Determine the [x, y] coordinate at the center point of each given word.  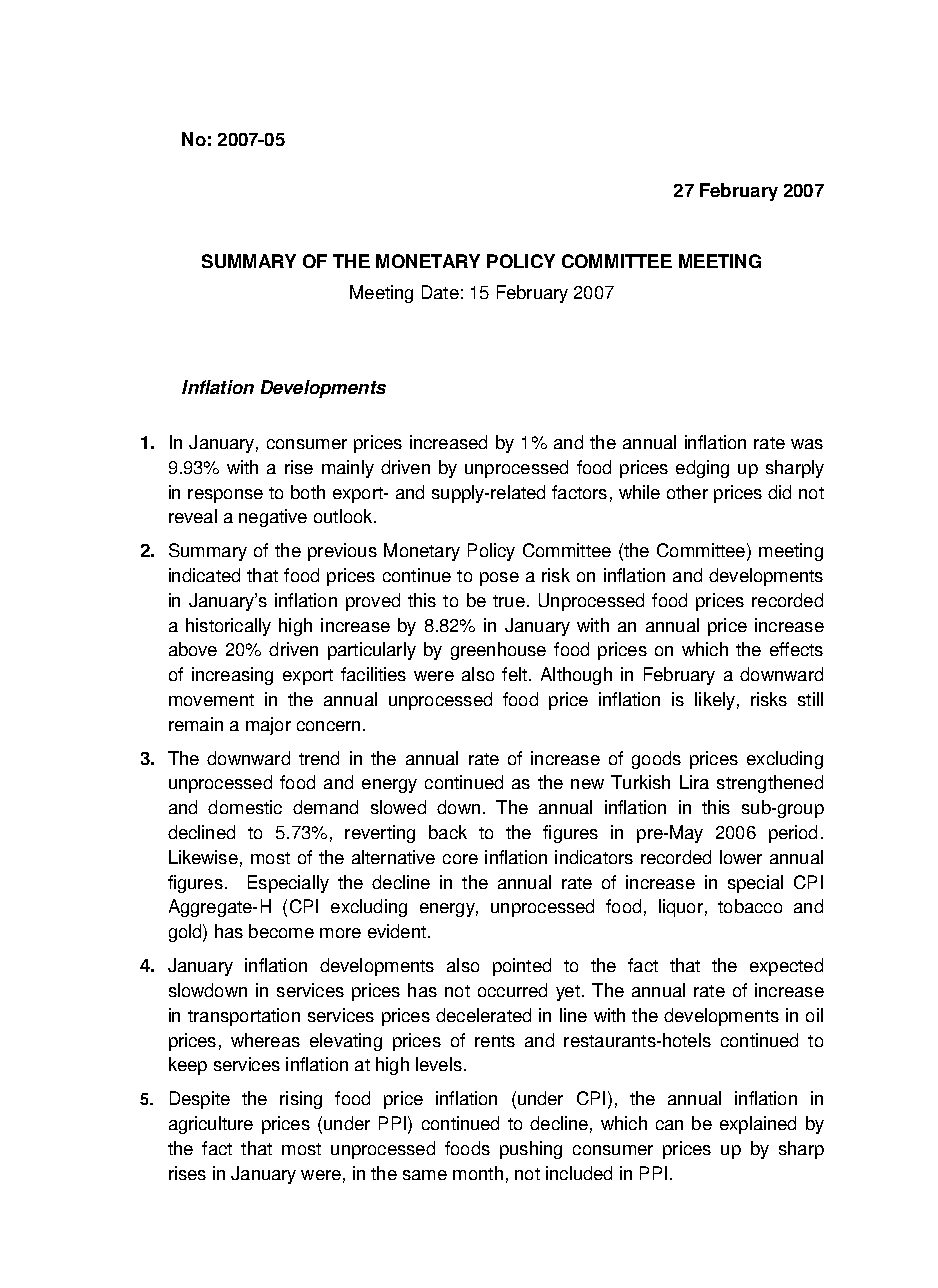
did [779, 492]
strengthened [770, 784]
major [268, 726]
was [807, 444]
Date [440, 292]
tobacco [750, 906]
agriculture [211, 1125]
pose [499, 579]
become [281, 931]
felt [516, 674]
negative [273, 518]
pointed [522, 967]
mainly [348, 469]
